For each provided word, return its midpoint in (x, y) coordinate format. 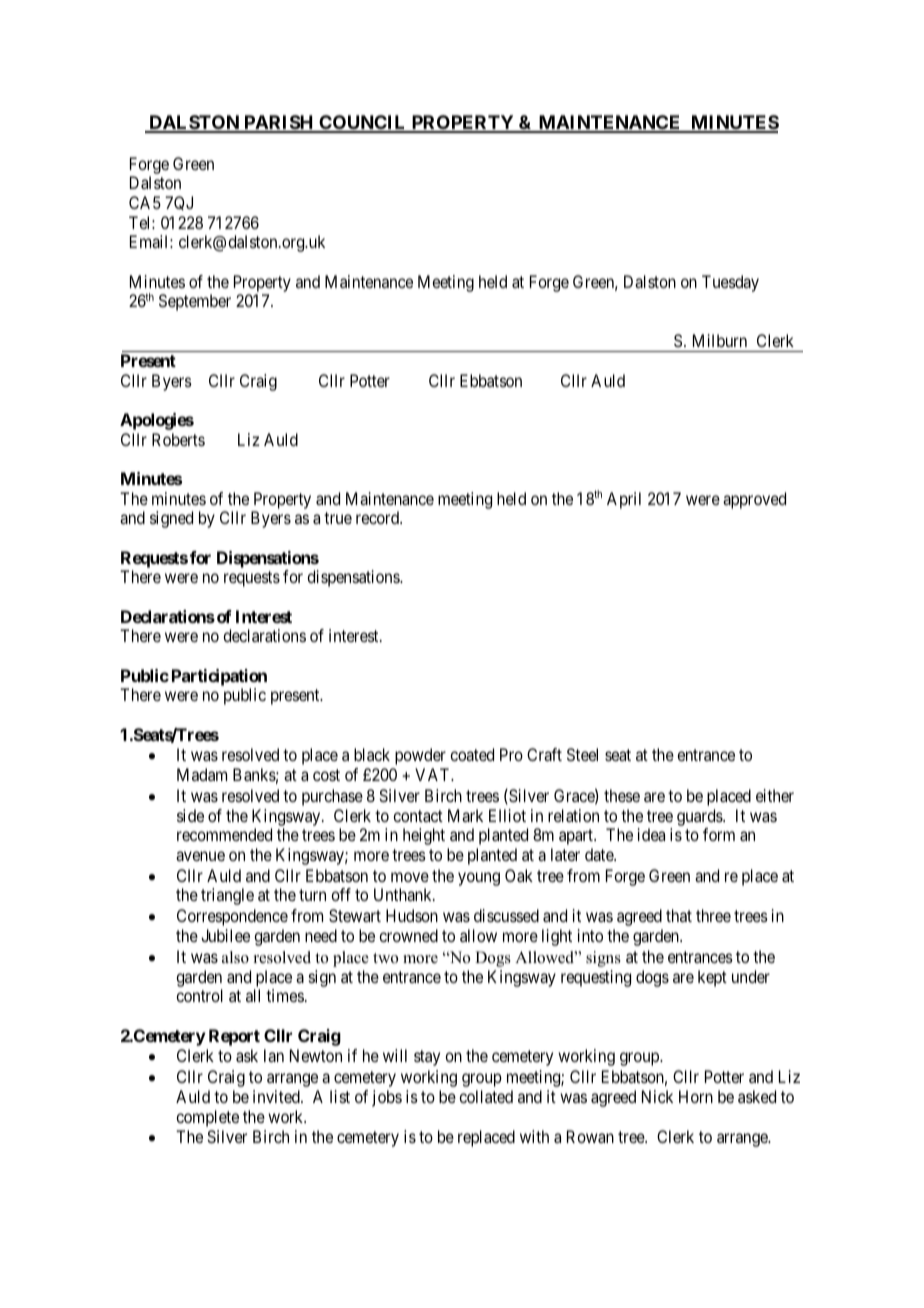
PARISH (279, 123)
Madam (202, 774)
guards (700, 817)
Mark (465, 815)
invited (277, 1096)
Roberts (178, 439)
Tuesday (730, 283)
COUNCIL (363, 123)
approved (754, 500)
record (379, 517)
